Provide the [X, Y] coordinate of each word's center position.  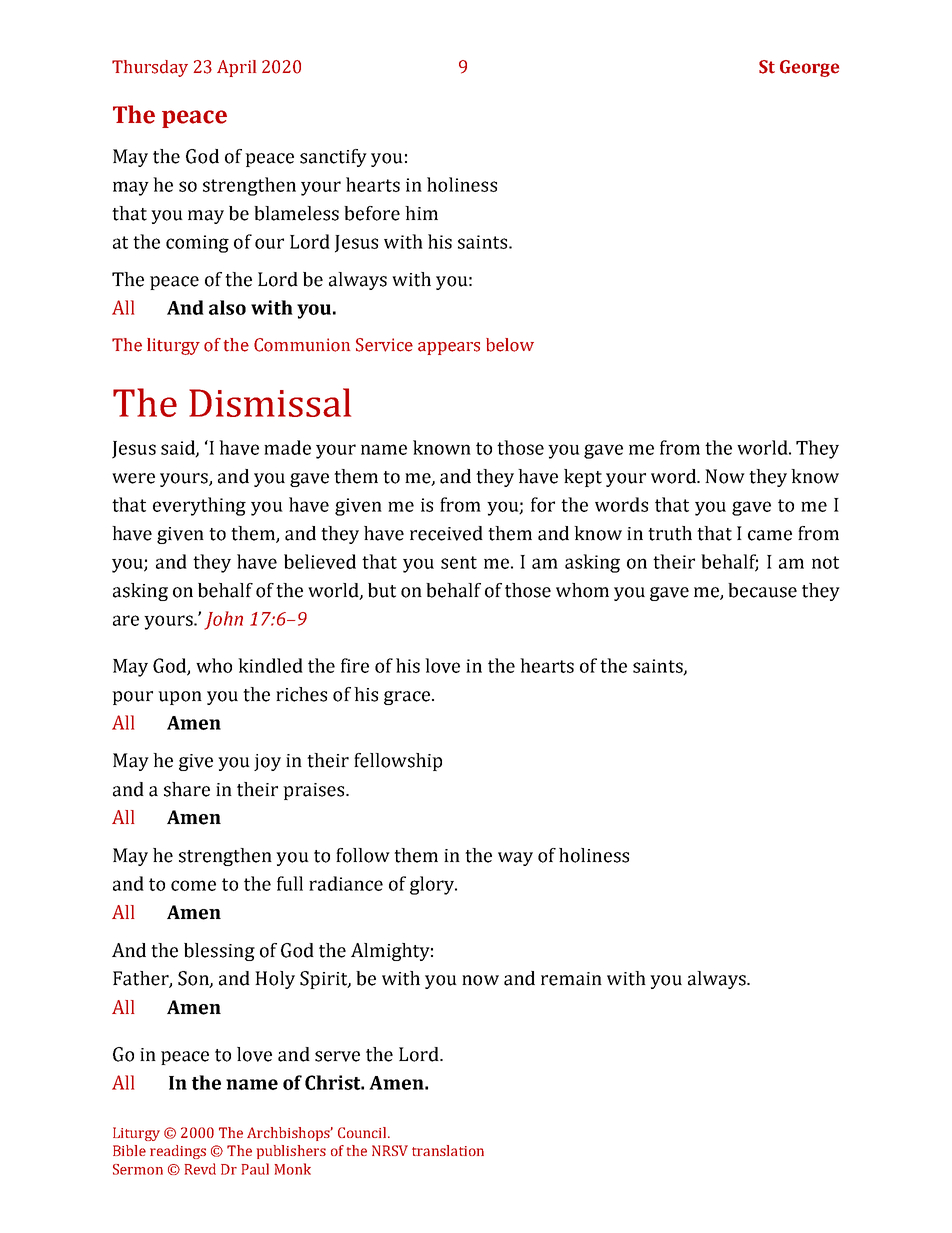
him [421, 213]
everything [199, 506]
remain [571, 979]
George [809, 68]
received [446, 533]
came [770, 535]
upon [180, 698]
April [236, 68]
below [510, 345]
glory [433, 885]
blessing [219, 952]
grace [407, 698]
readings [178, 1152]
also [227, 307]
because [762, 590]
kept [583, 478]
